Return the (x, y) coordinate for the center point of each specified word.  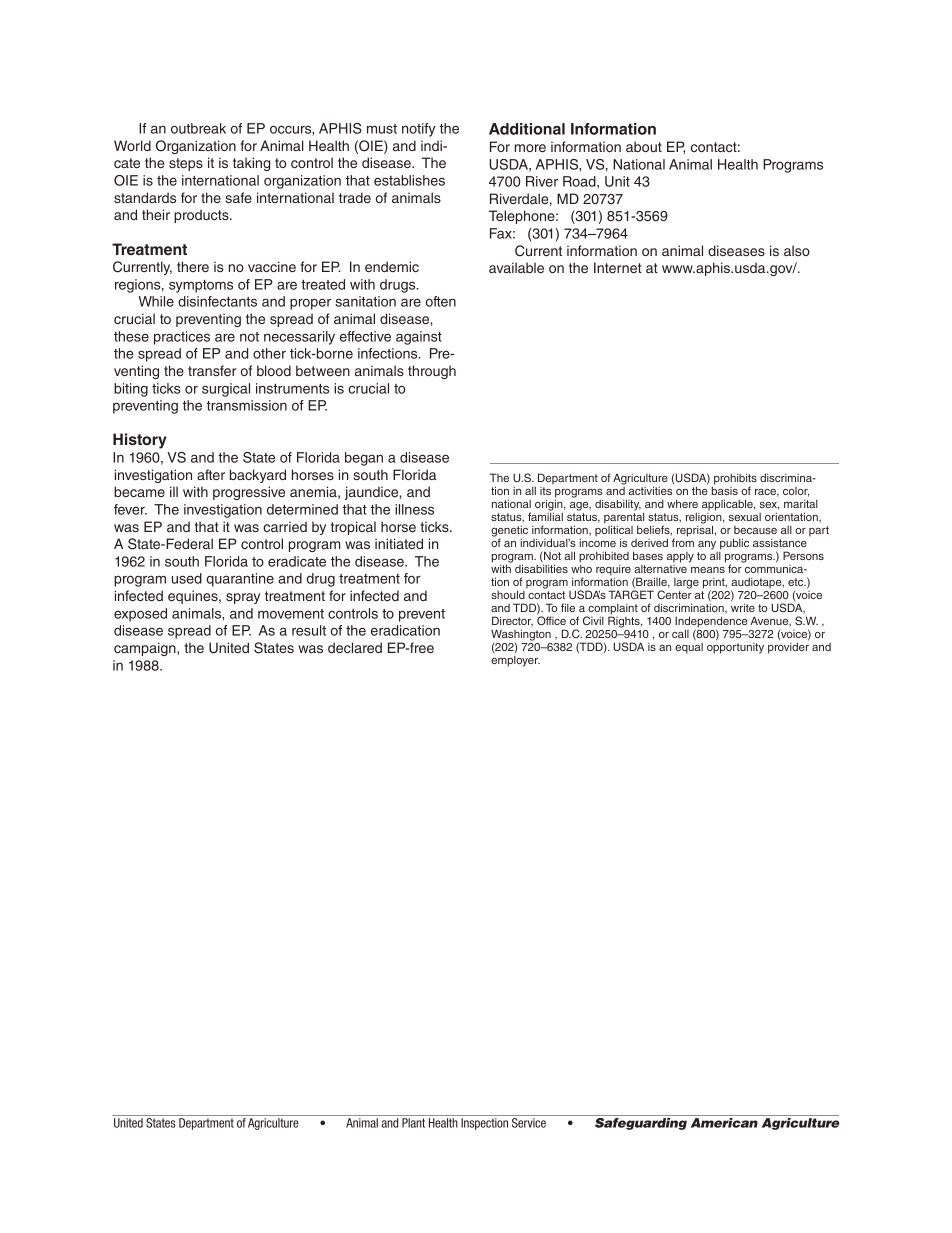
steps (186, 164)
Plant (413, 1123)
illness (414, 509)
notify (419, 130)
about (644, 146)
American (724, 1123)
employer (515, 661)
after (211, 474)
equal (689, 647)
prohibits (734, 480)
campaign (146, 649)
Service (529, 1123)
